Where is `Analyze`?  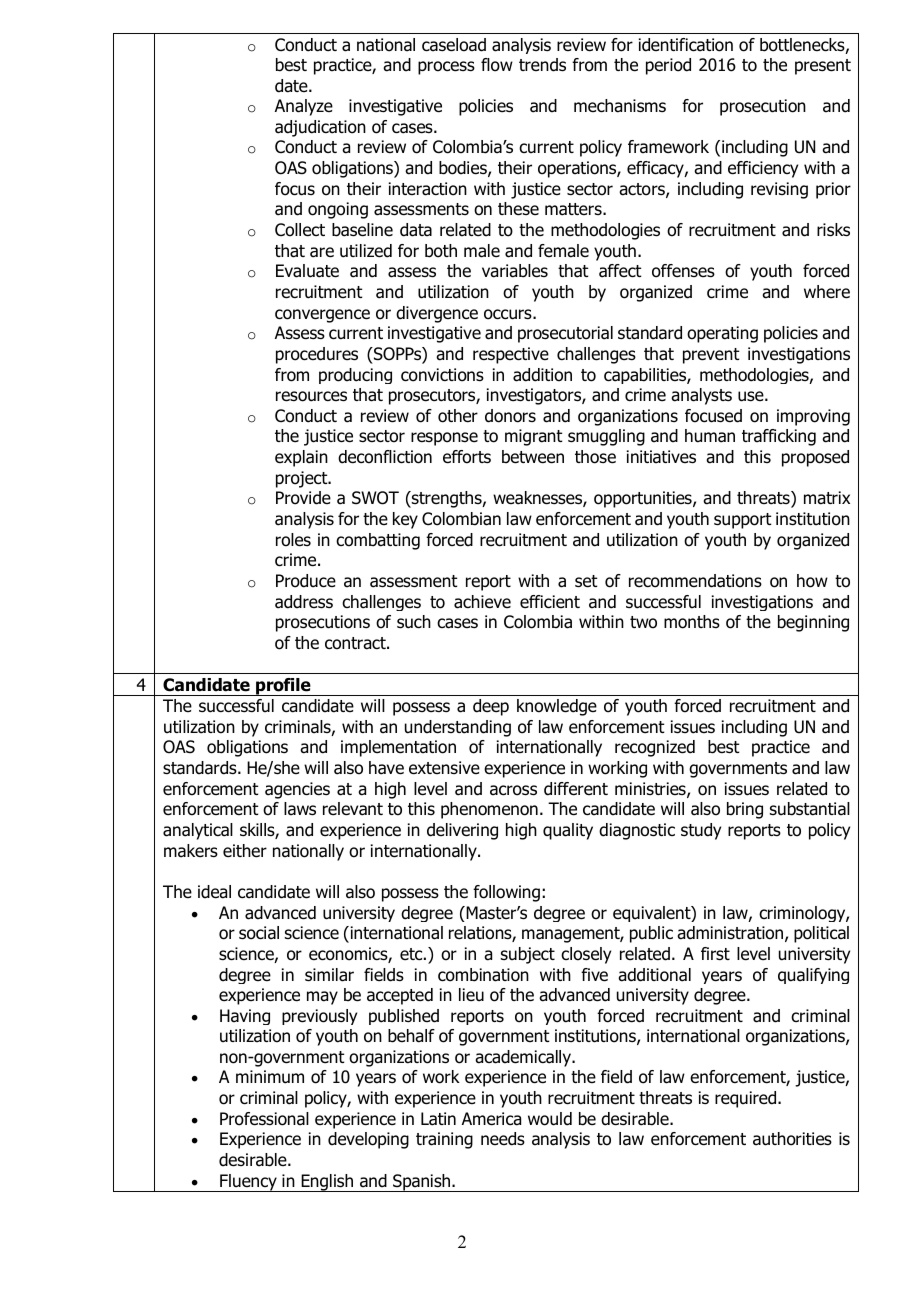 Analyze is located at coordinates (304, 107).
